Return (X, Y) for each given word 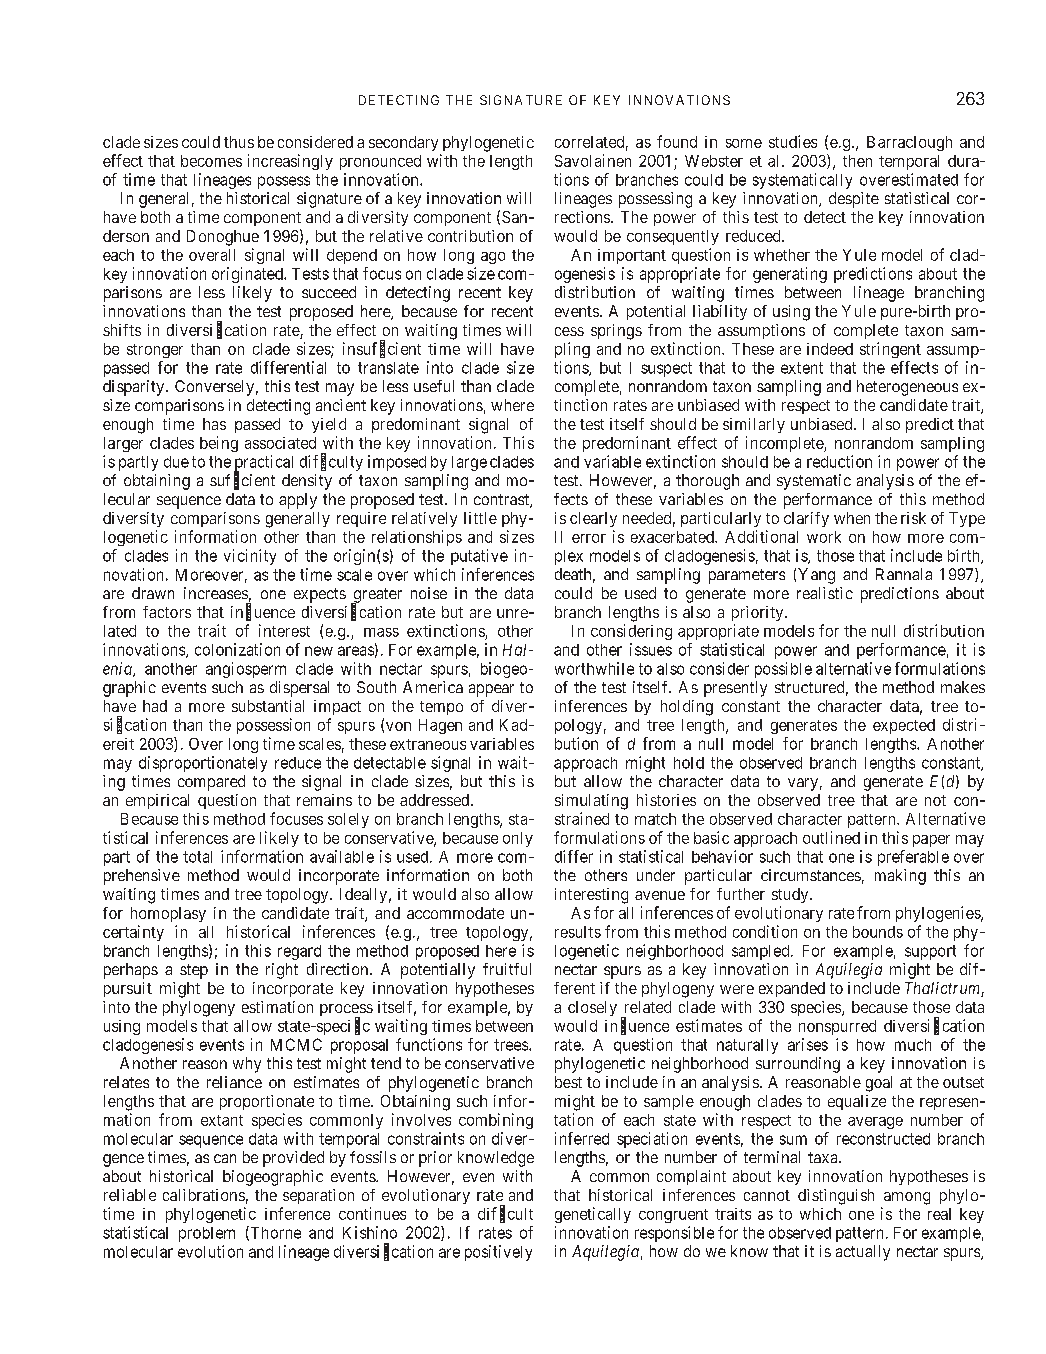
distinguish (836, 1197)
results (578, 932)
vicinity (250, 557)
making (900, 877)
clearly (593, 519)
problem (207, 1234)
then (857, 161)
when (852, 518)
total (197, 857)
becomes (211, 161)
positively (498, 1253)
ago (493, 258)
